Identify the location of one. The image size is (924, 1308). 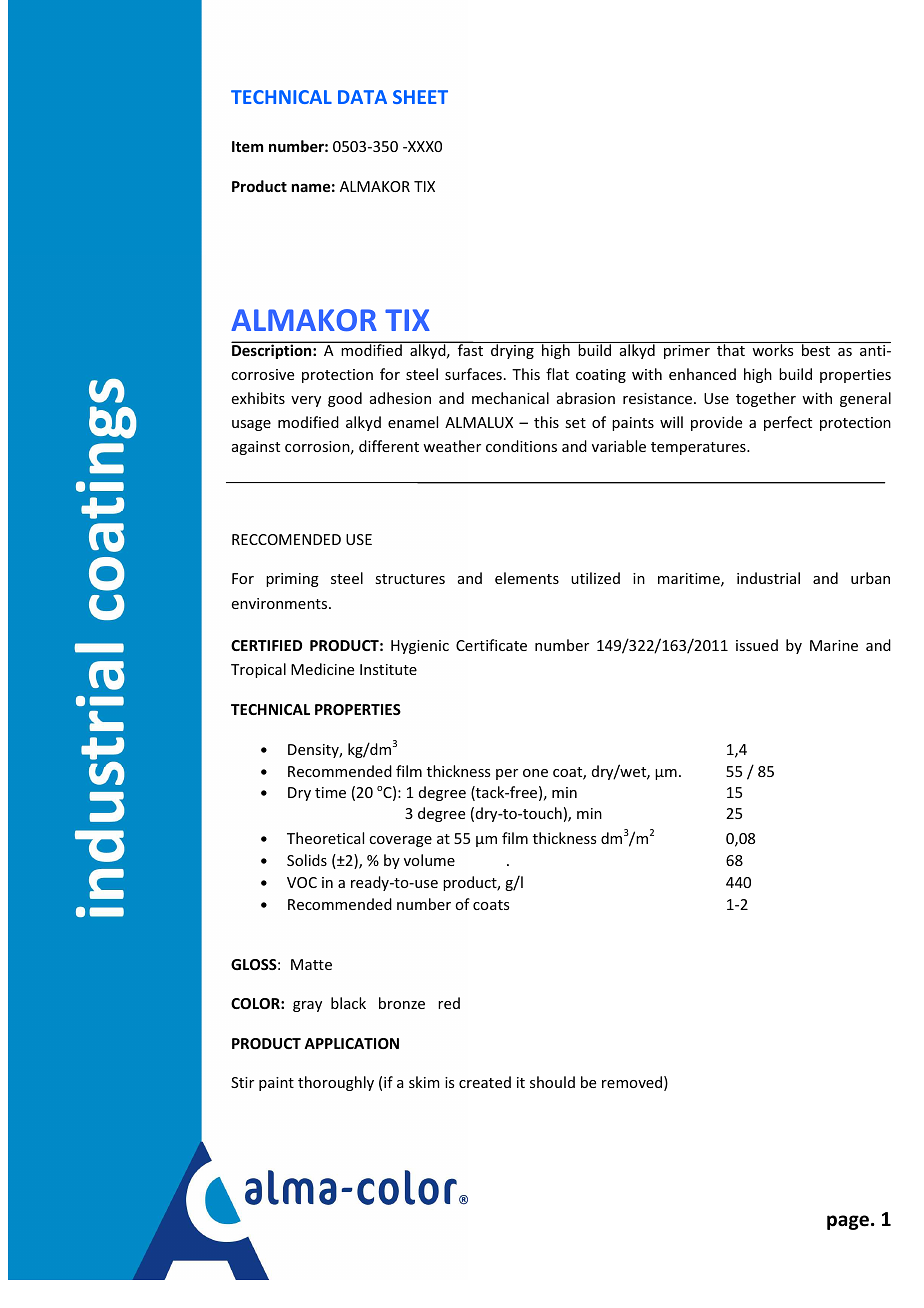
(535, 773).
